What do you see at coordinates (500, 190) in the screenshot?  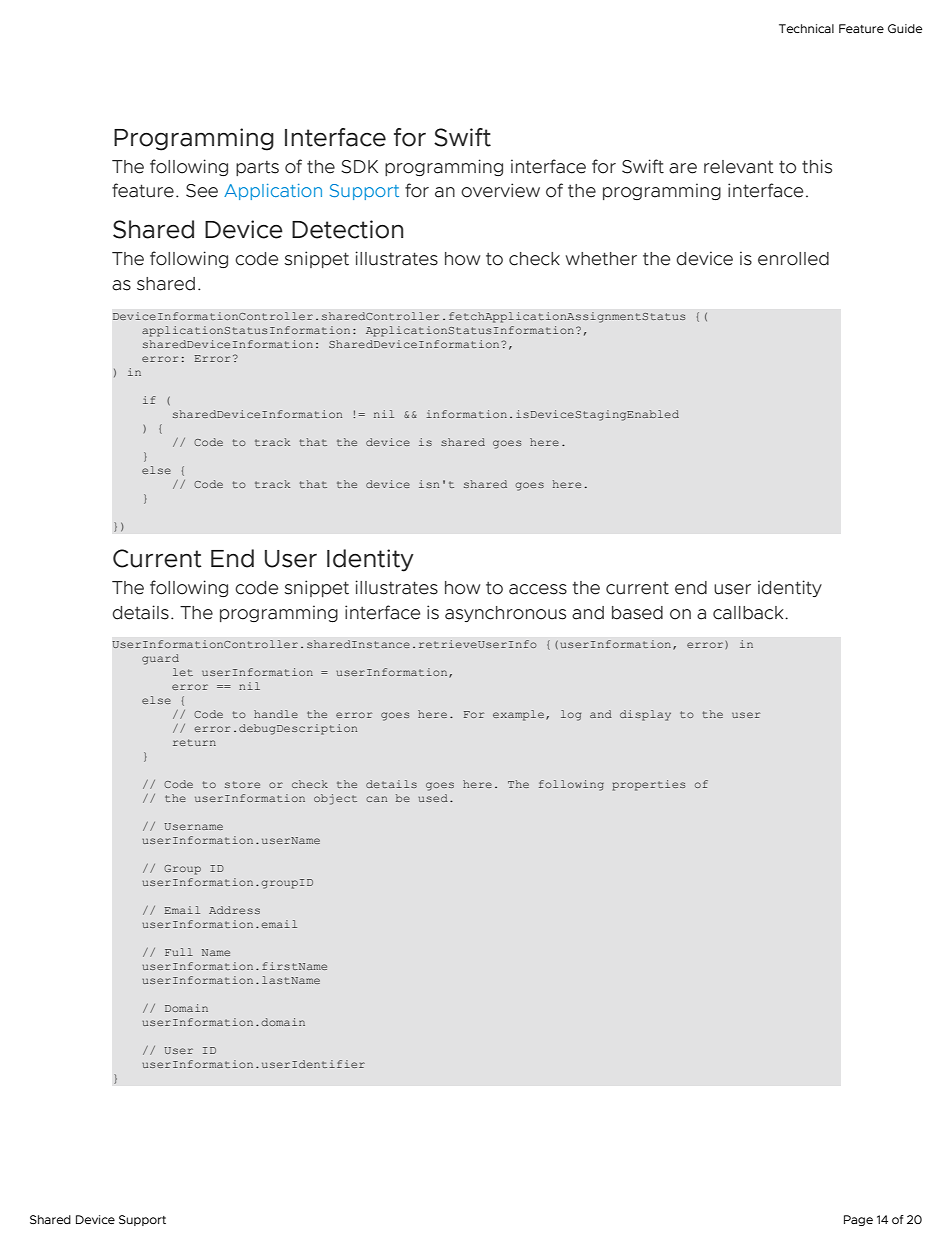 I see `overview` at bounding box center [500, 190].
